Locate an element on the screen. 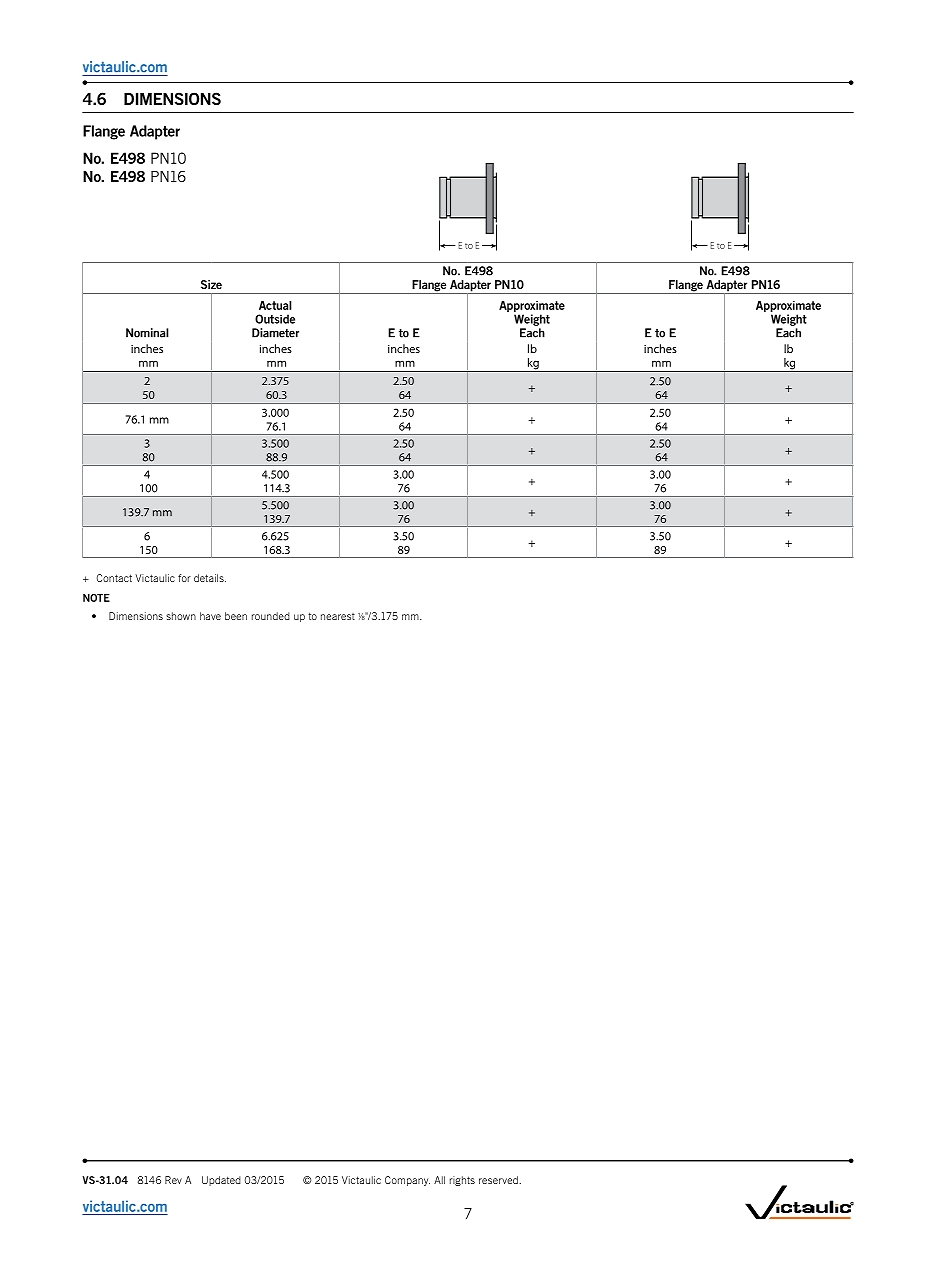  Nominal is located at coordinates (147, 333).
